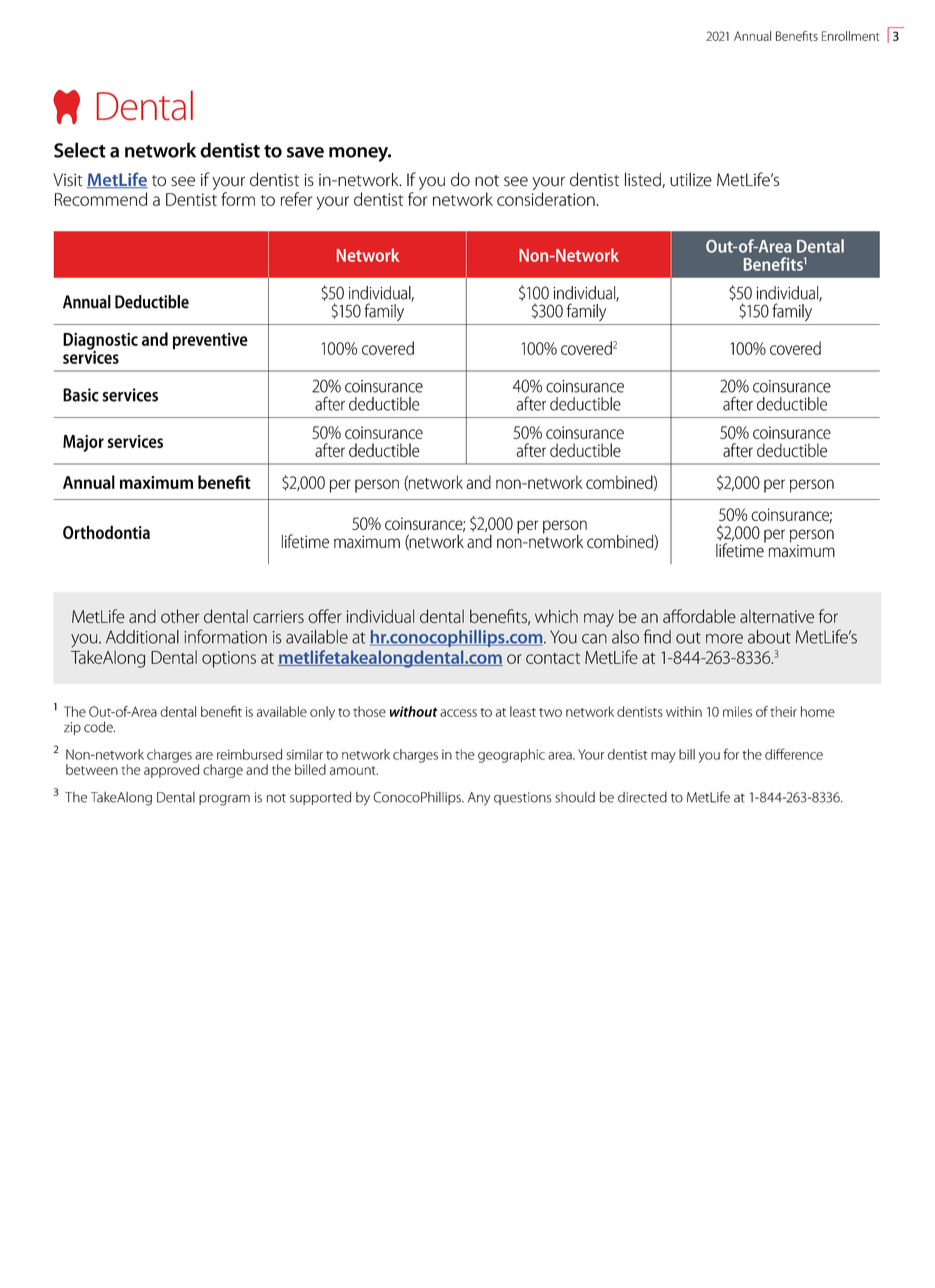  Describe the element at coordinates (691, 179) in the document. I see `utilize` at that location.
